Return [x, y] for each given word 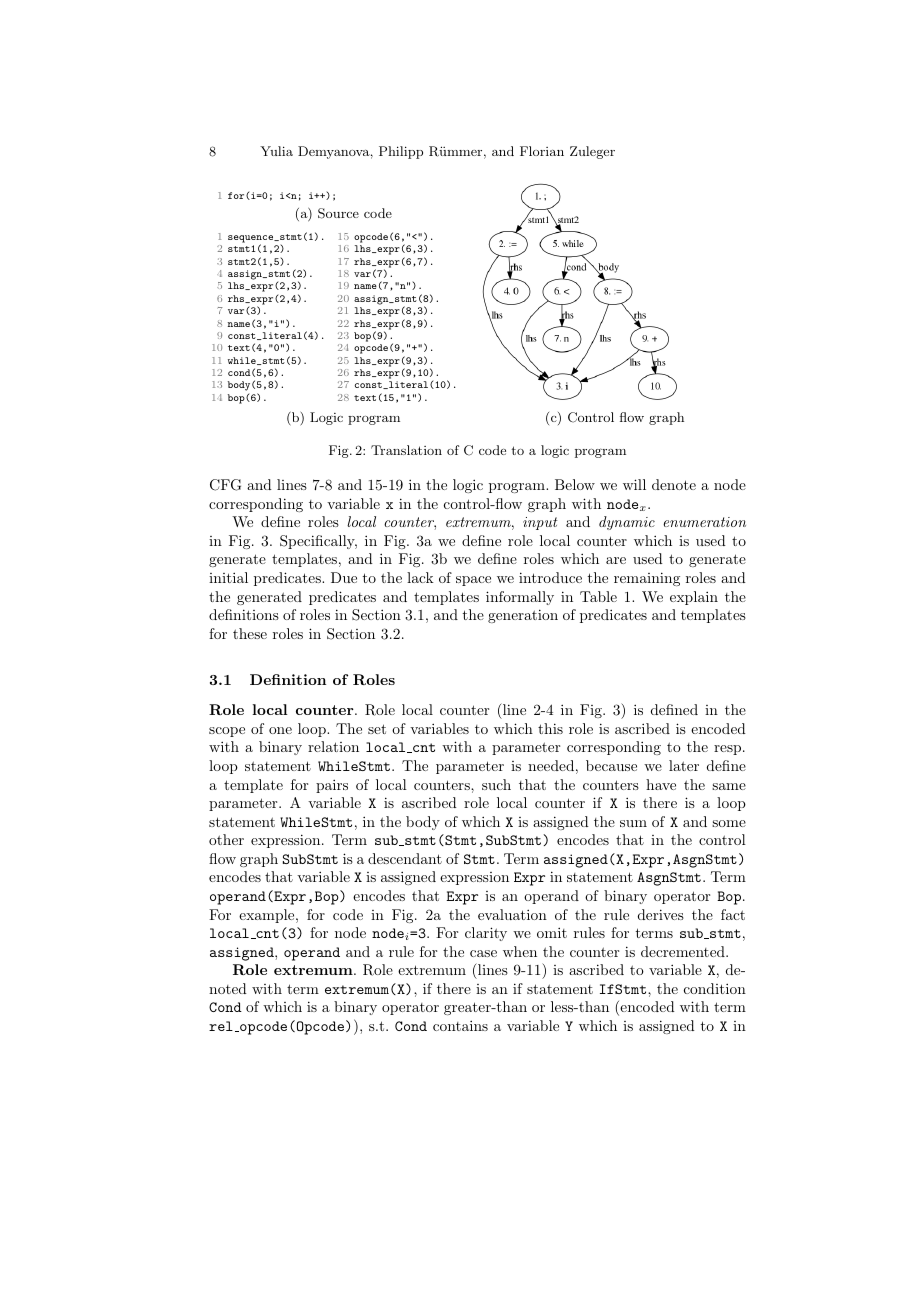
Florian [542, 151]
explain [694, 598]
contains [460, 1025]
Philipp [401, 152]
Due [344, 577]
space [473, 581]
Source [338, 213]
